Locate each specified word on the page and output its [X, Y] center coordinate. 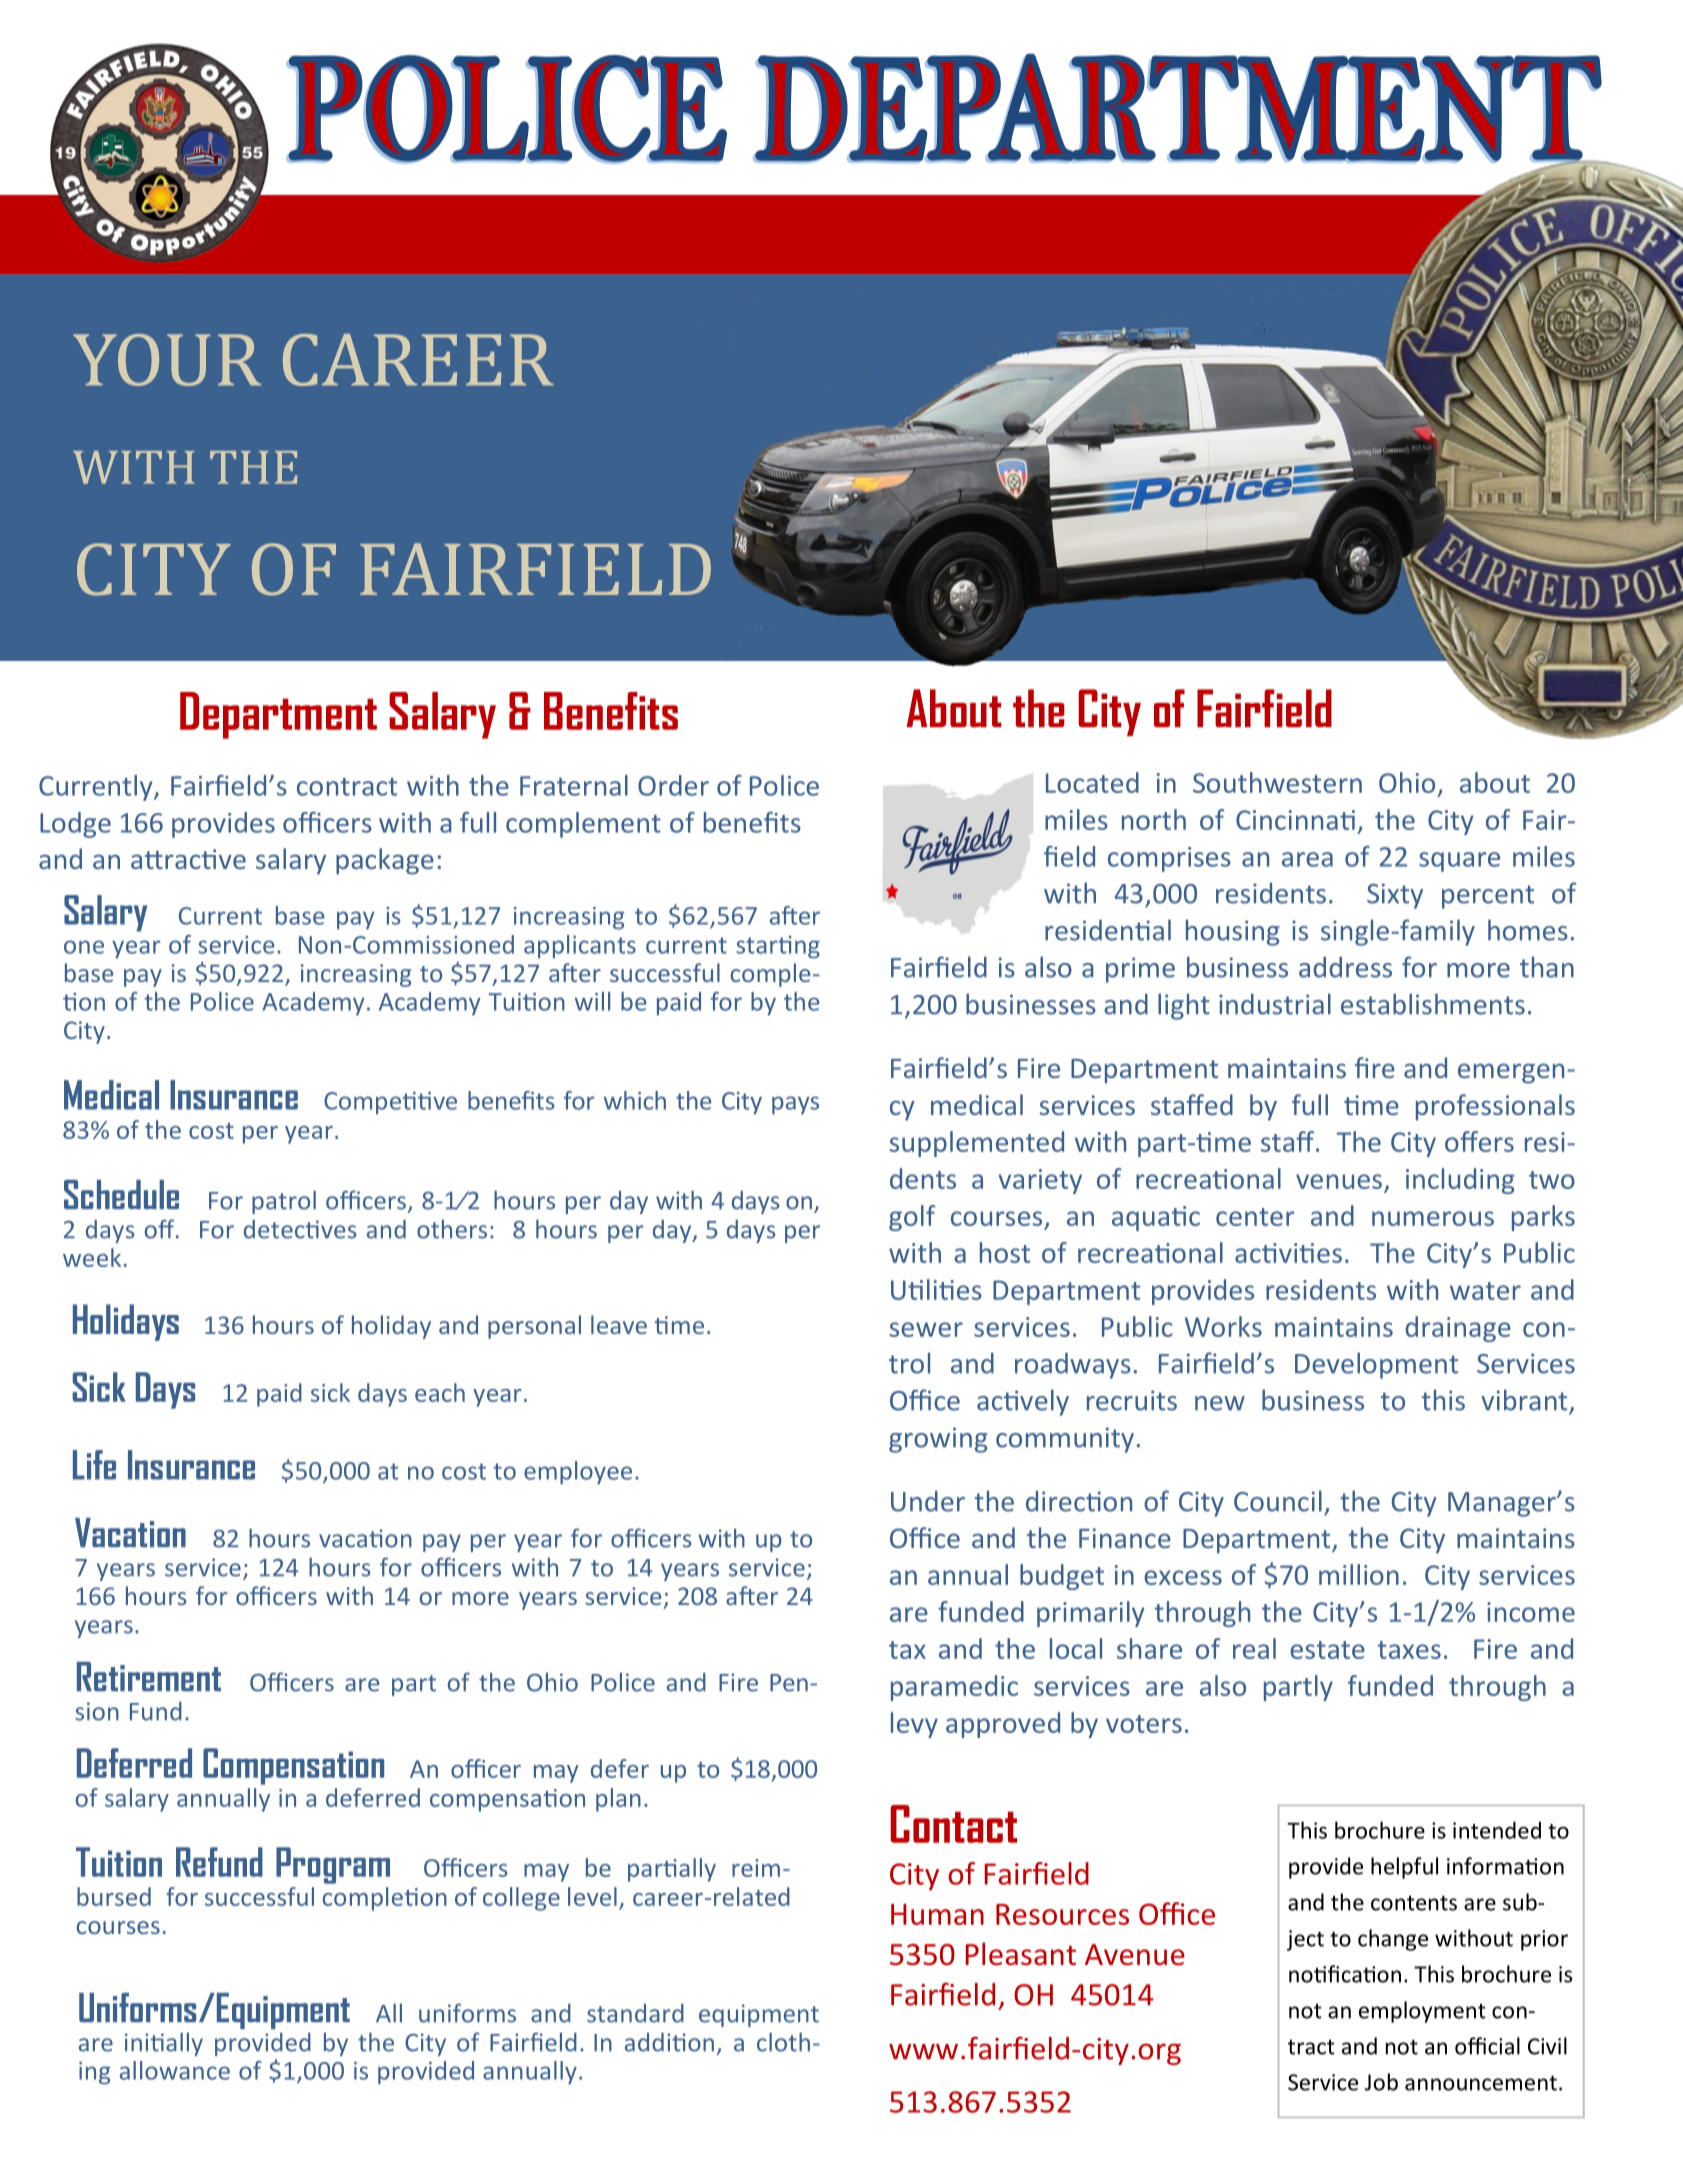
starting [778, 947]
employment [1422, 2012]
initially [164, 2044]
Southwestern [1277, 782]
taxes [1409, 1650]
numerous [1433, 1218]
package [385, 861]
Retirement [149, 1676]
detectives [300, 1229]
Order [673, 785]
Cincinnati [1295, 820]
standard [635, 2013]
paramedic [954, 1688]
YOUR [167, 360]
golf [912, 1218]
